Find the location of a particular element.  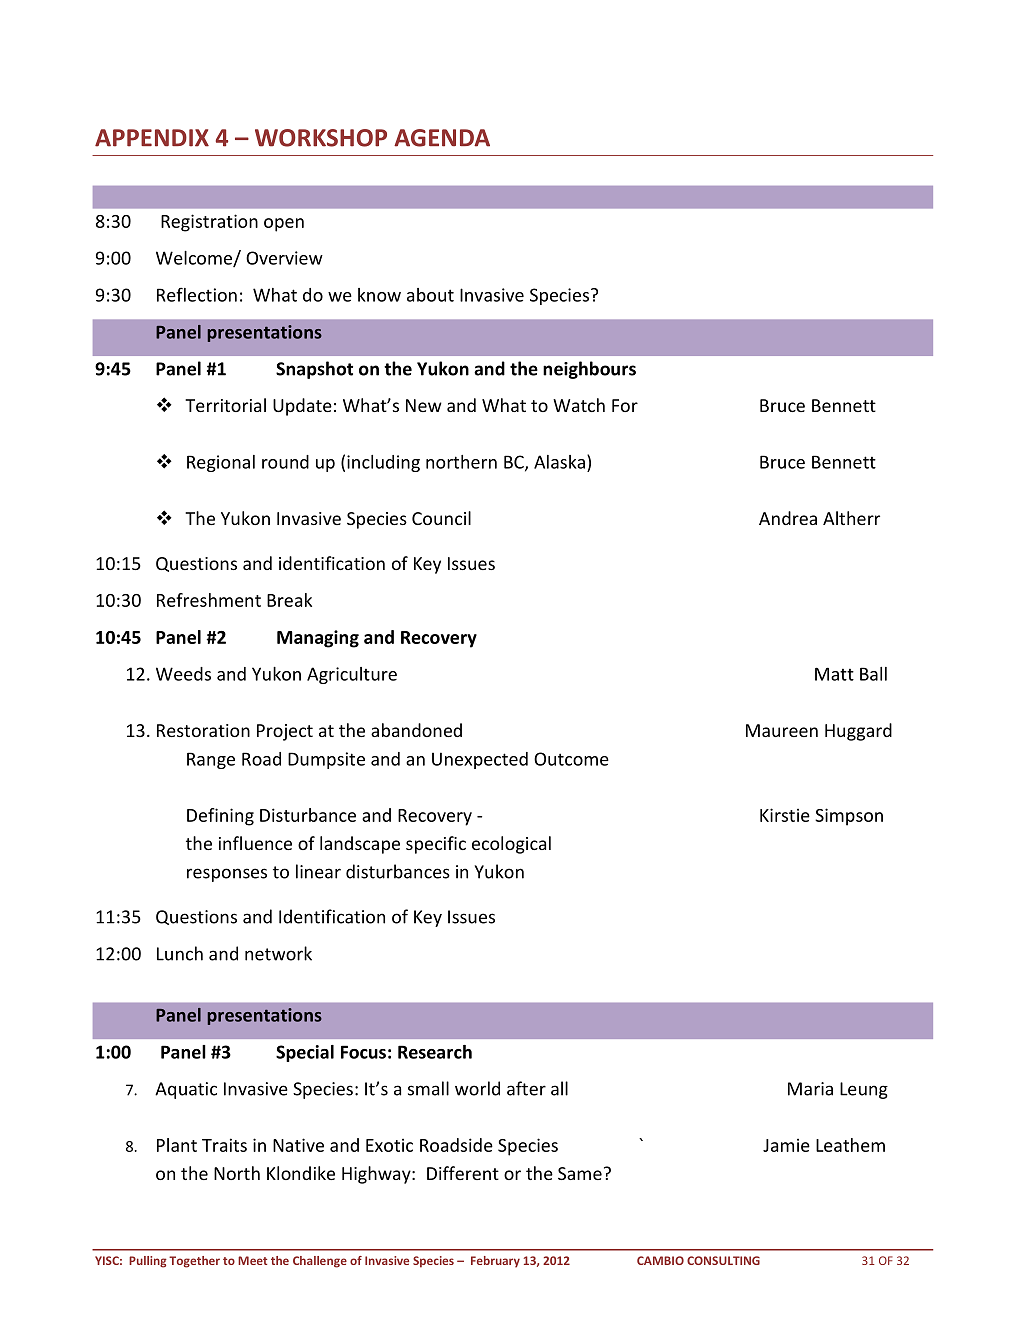

February is located at coordinates (495, 1262).
